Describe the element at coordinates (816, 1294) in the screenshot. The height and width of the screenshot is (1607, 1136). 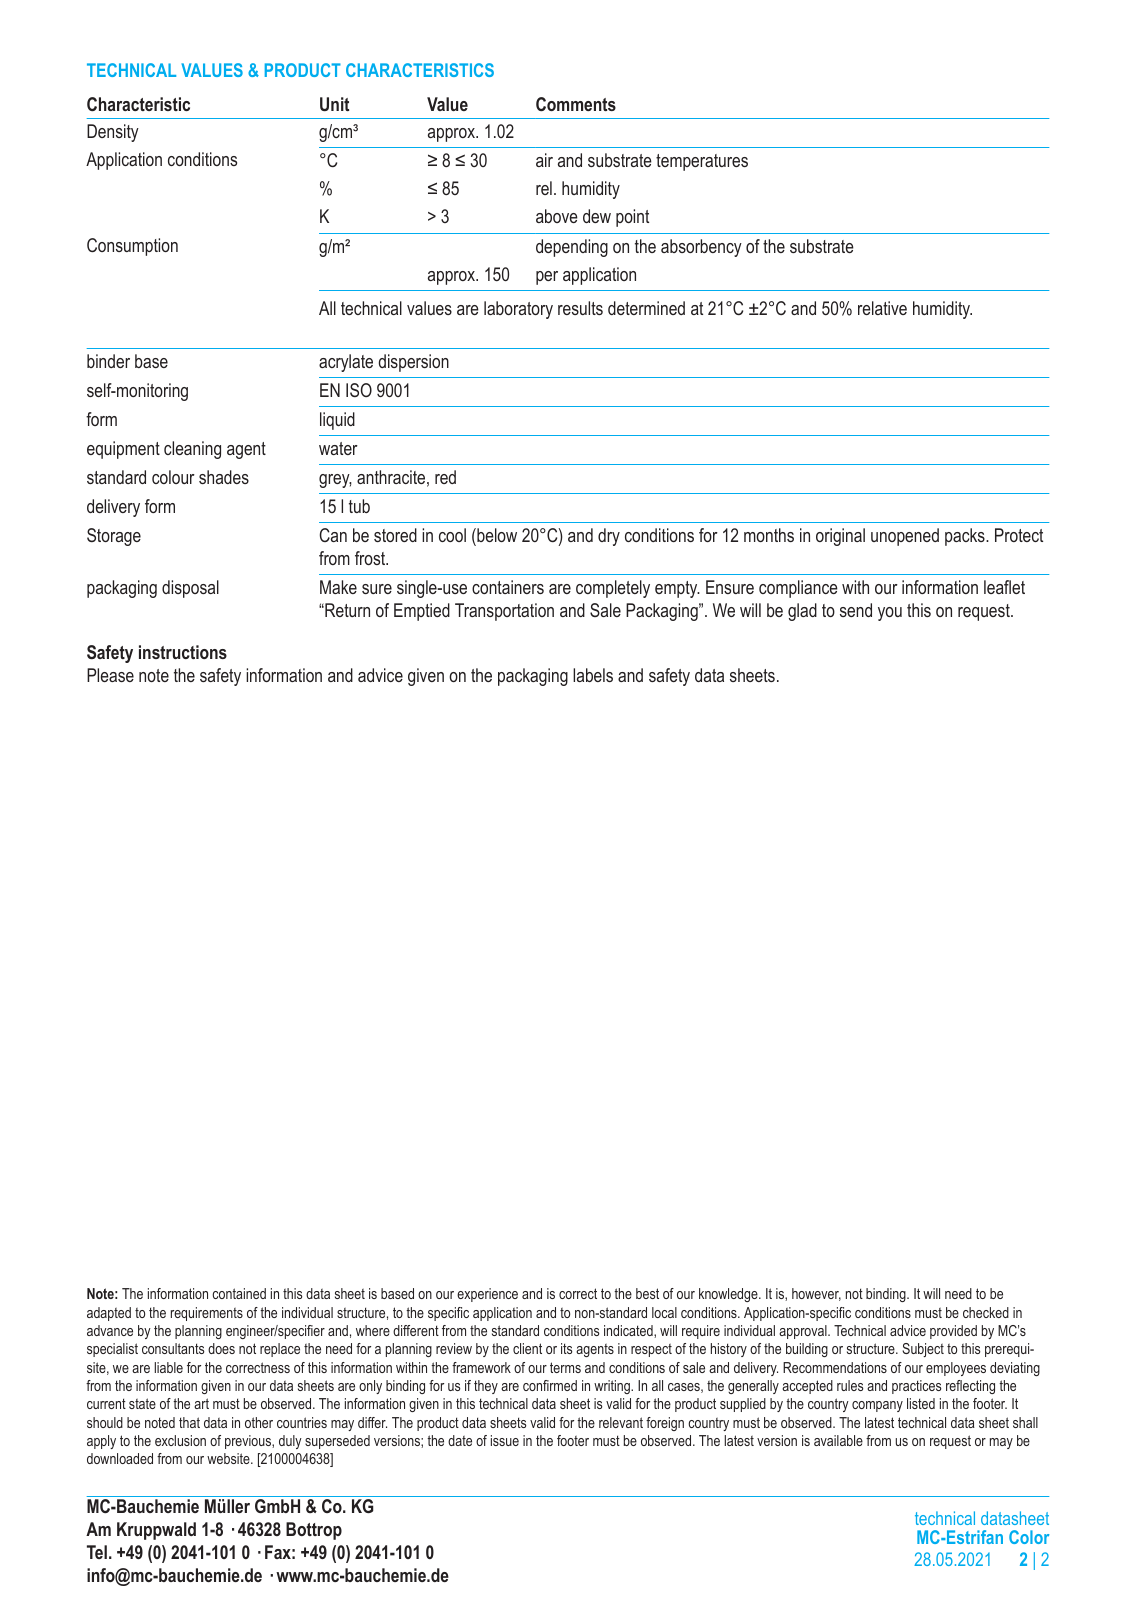
I see `however` at that location.
